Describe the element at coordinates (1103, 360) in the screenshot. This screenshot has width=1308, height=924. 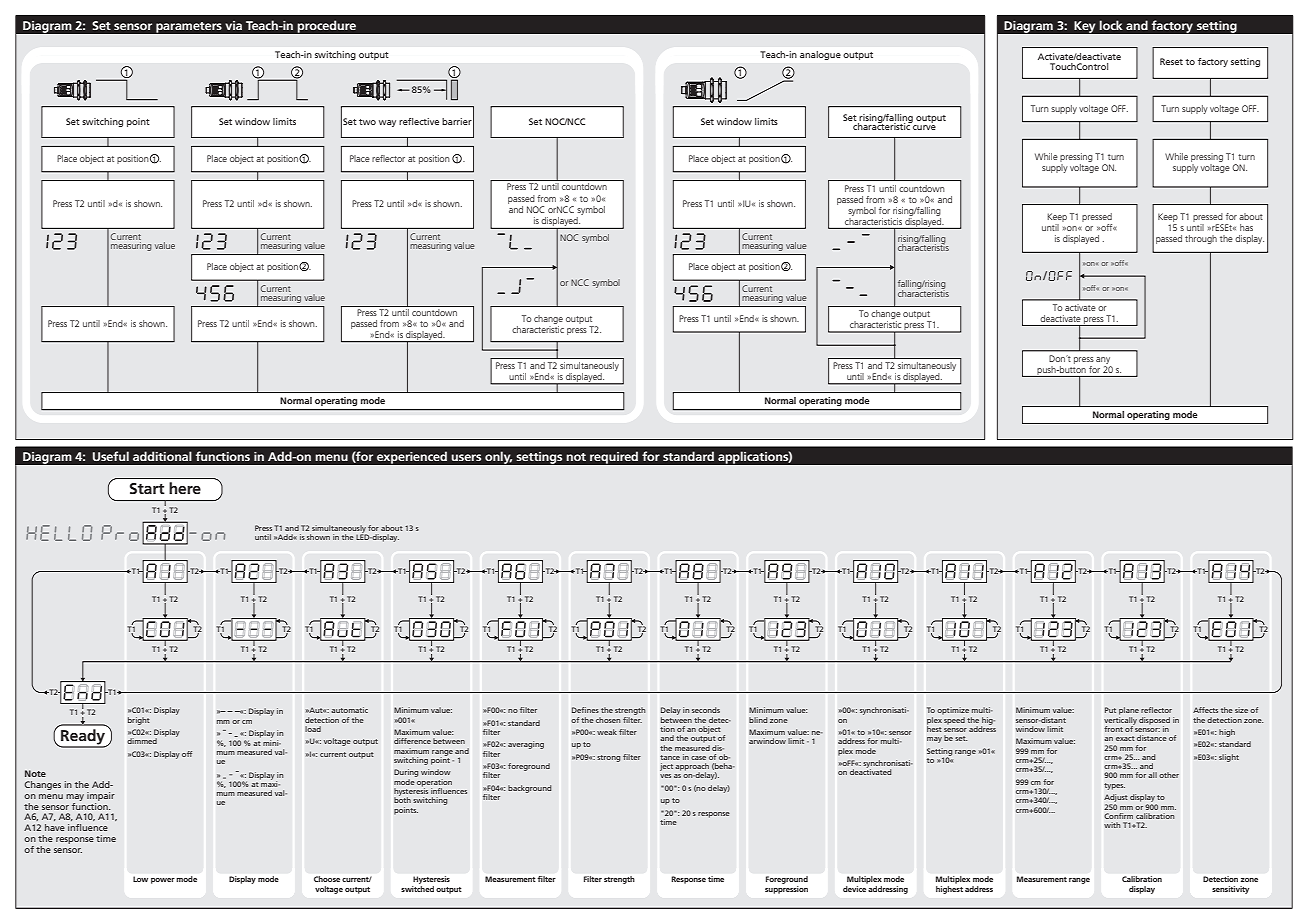
I see `any` at that location.
